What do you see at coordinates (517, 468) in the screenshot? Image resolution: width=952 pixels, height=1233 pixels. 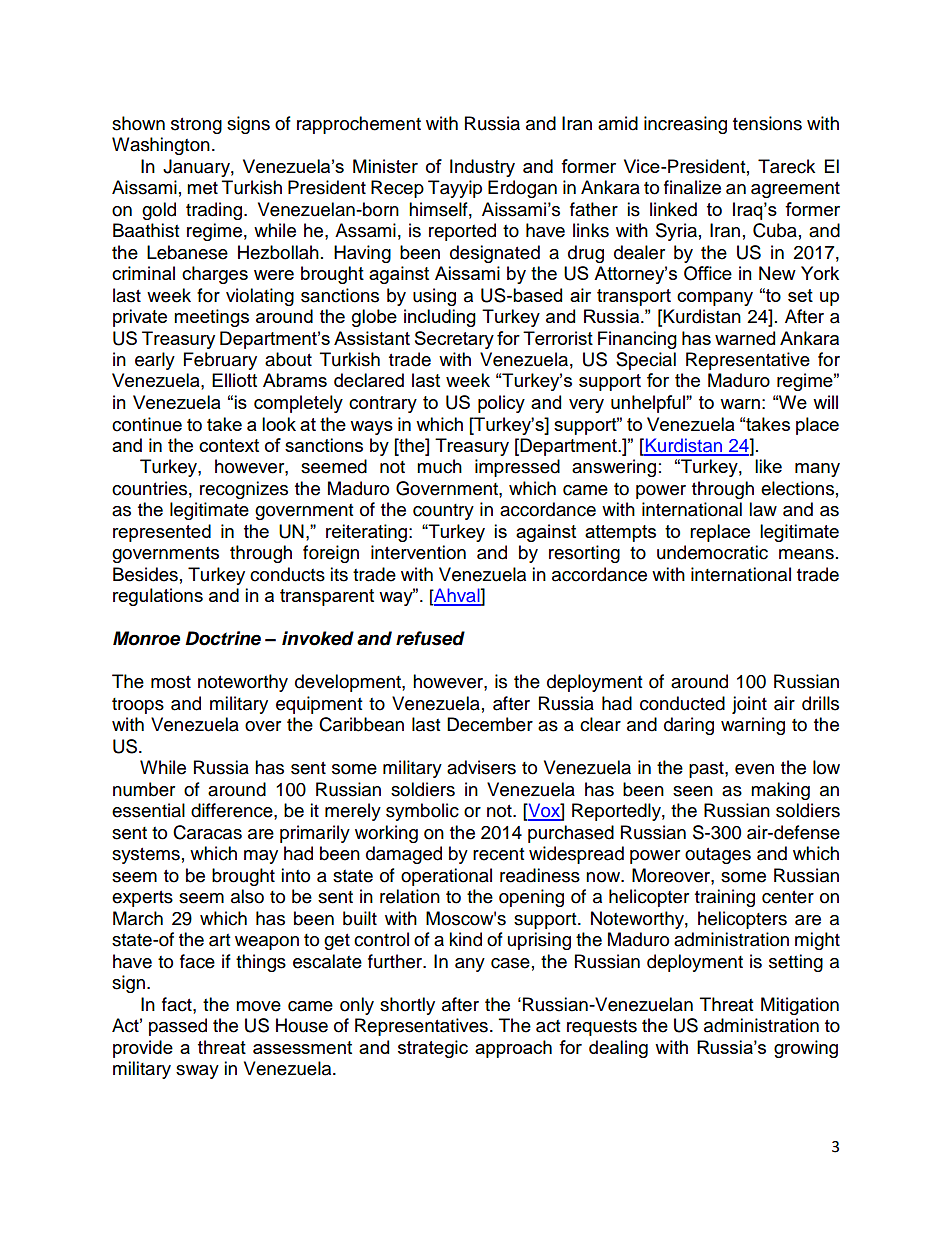 I see `impressed` at bounding box center [517, 468].
